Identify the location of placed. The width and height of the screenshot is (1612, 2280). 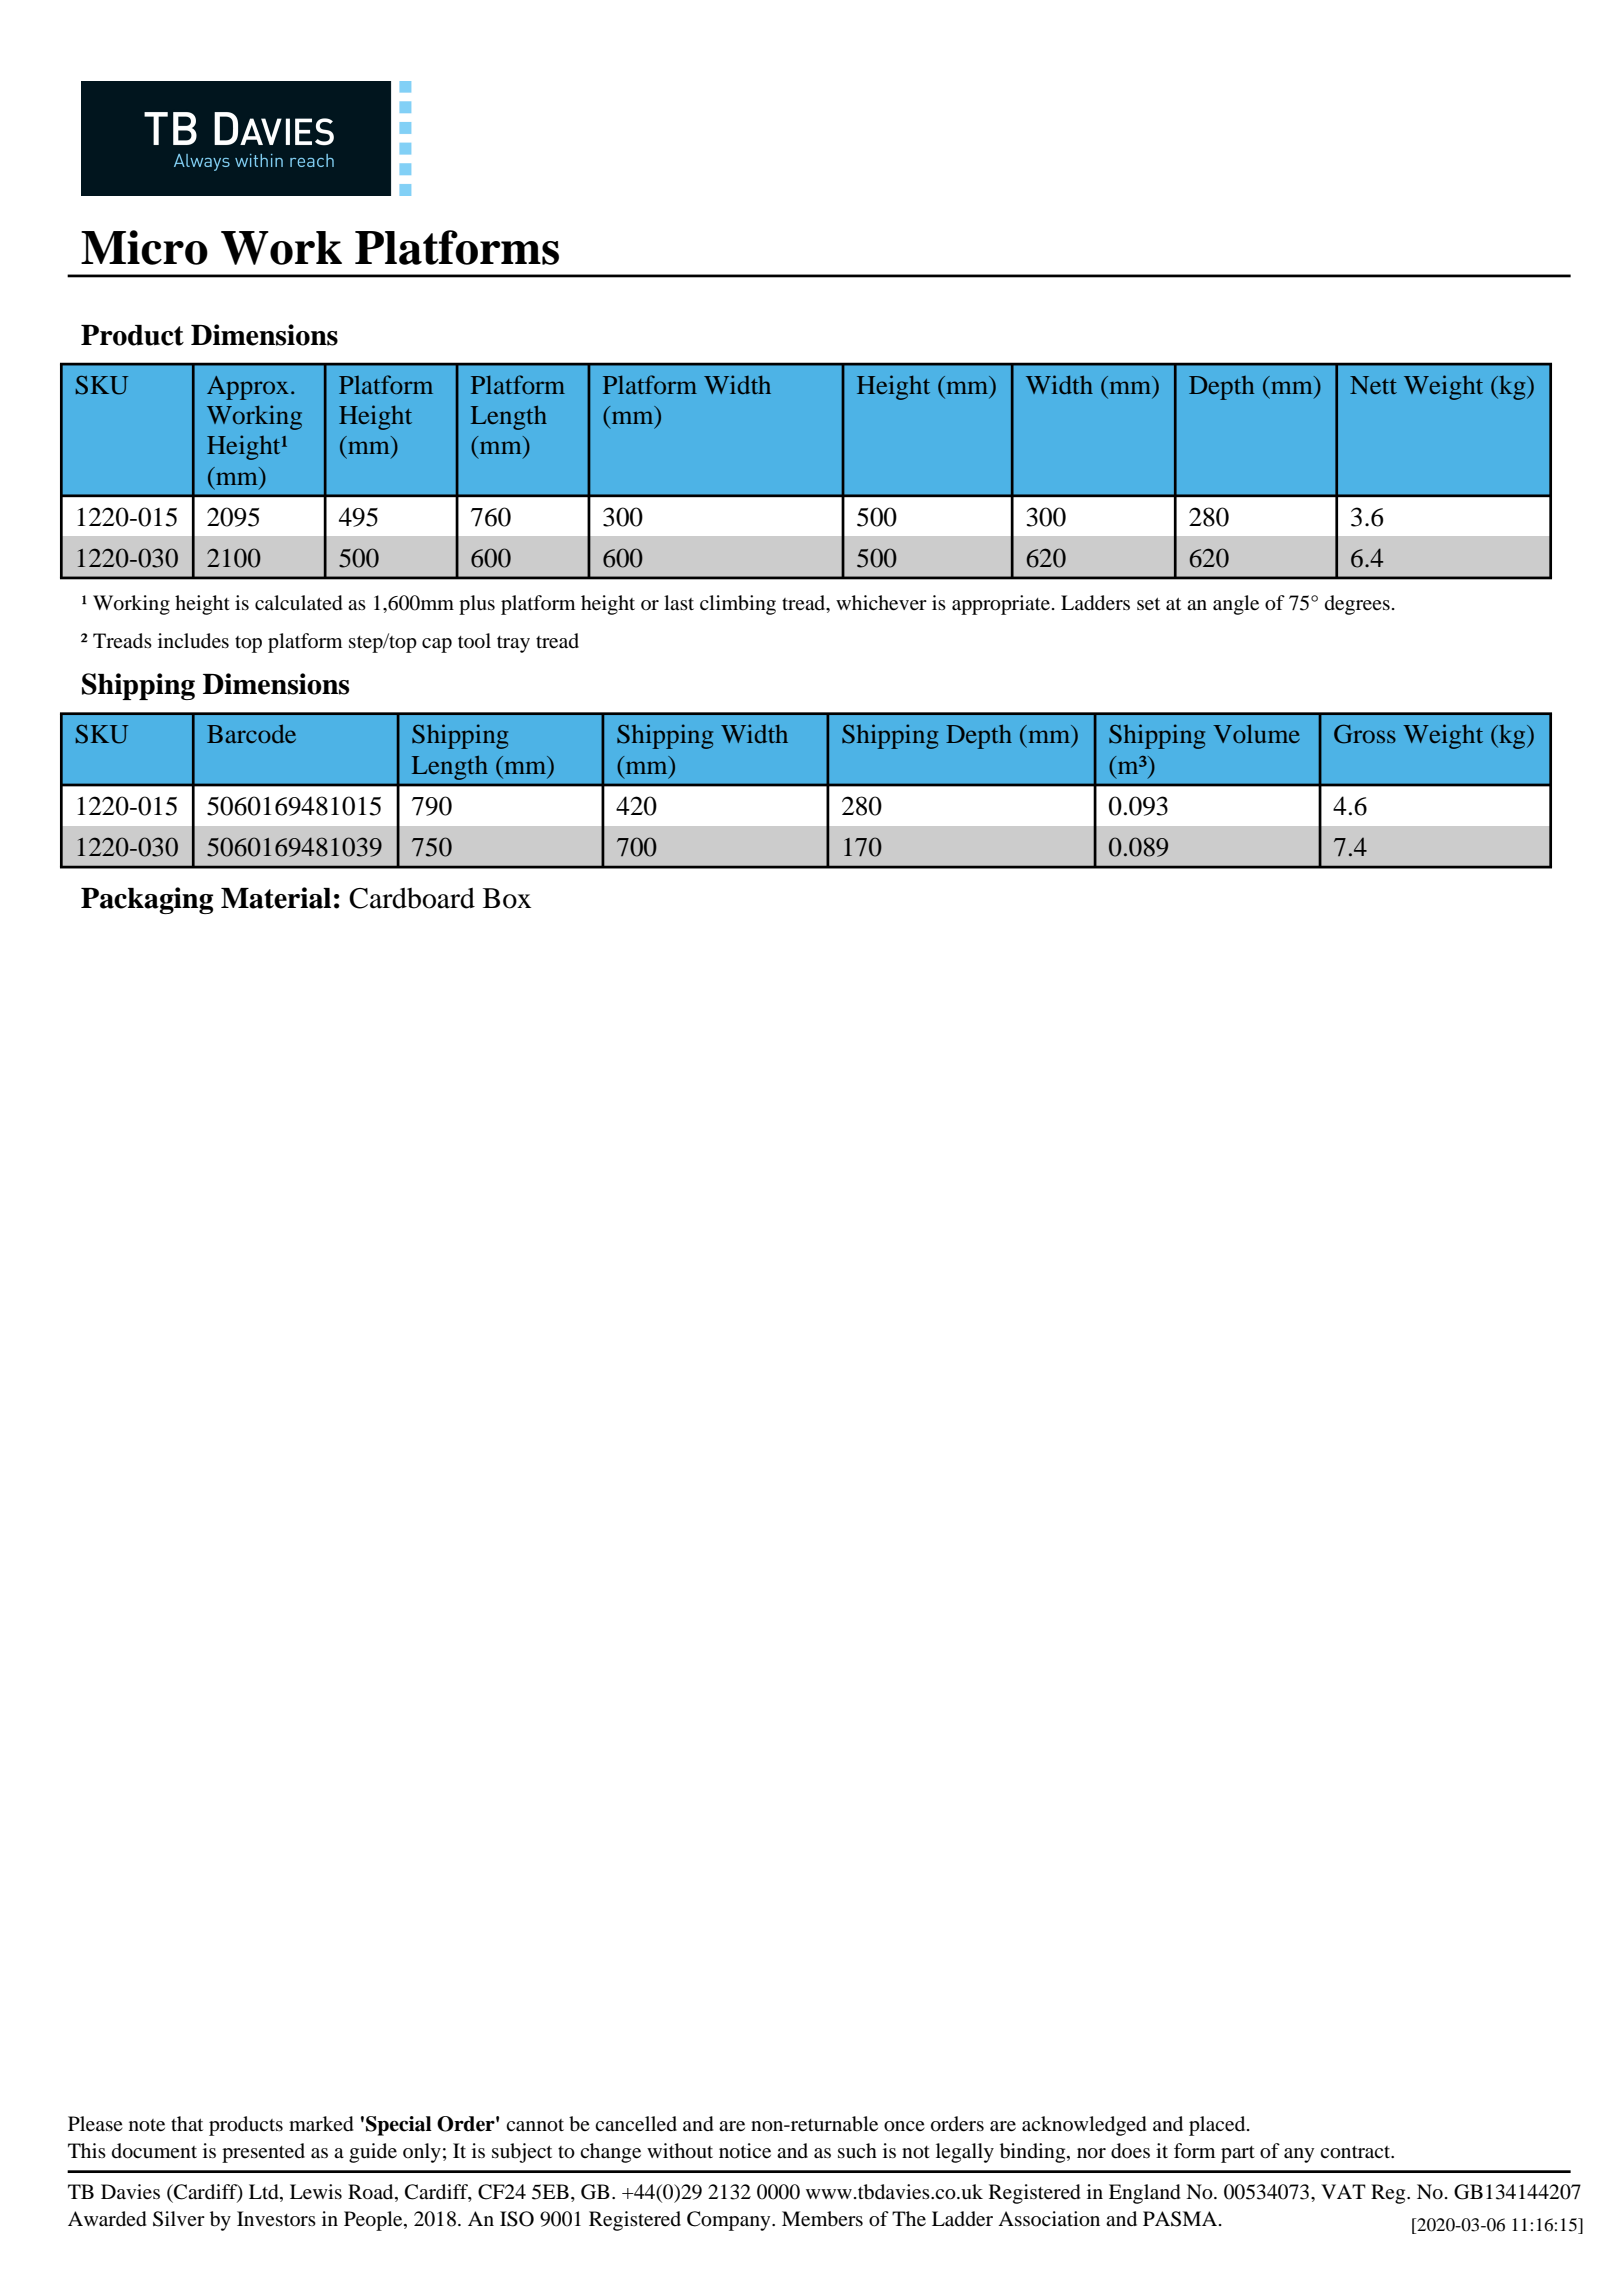
(1218, 2126).
